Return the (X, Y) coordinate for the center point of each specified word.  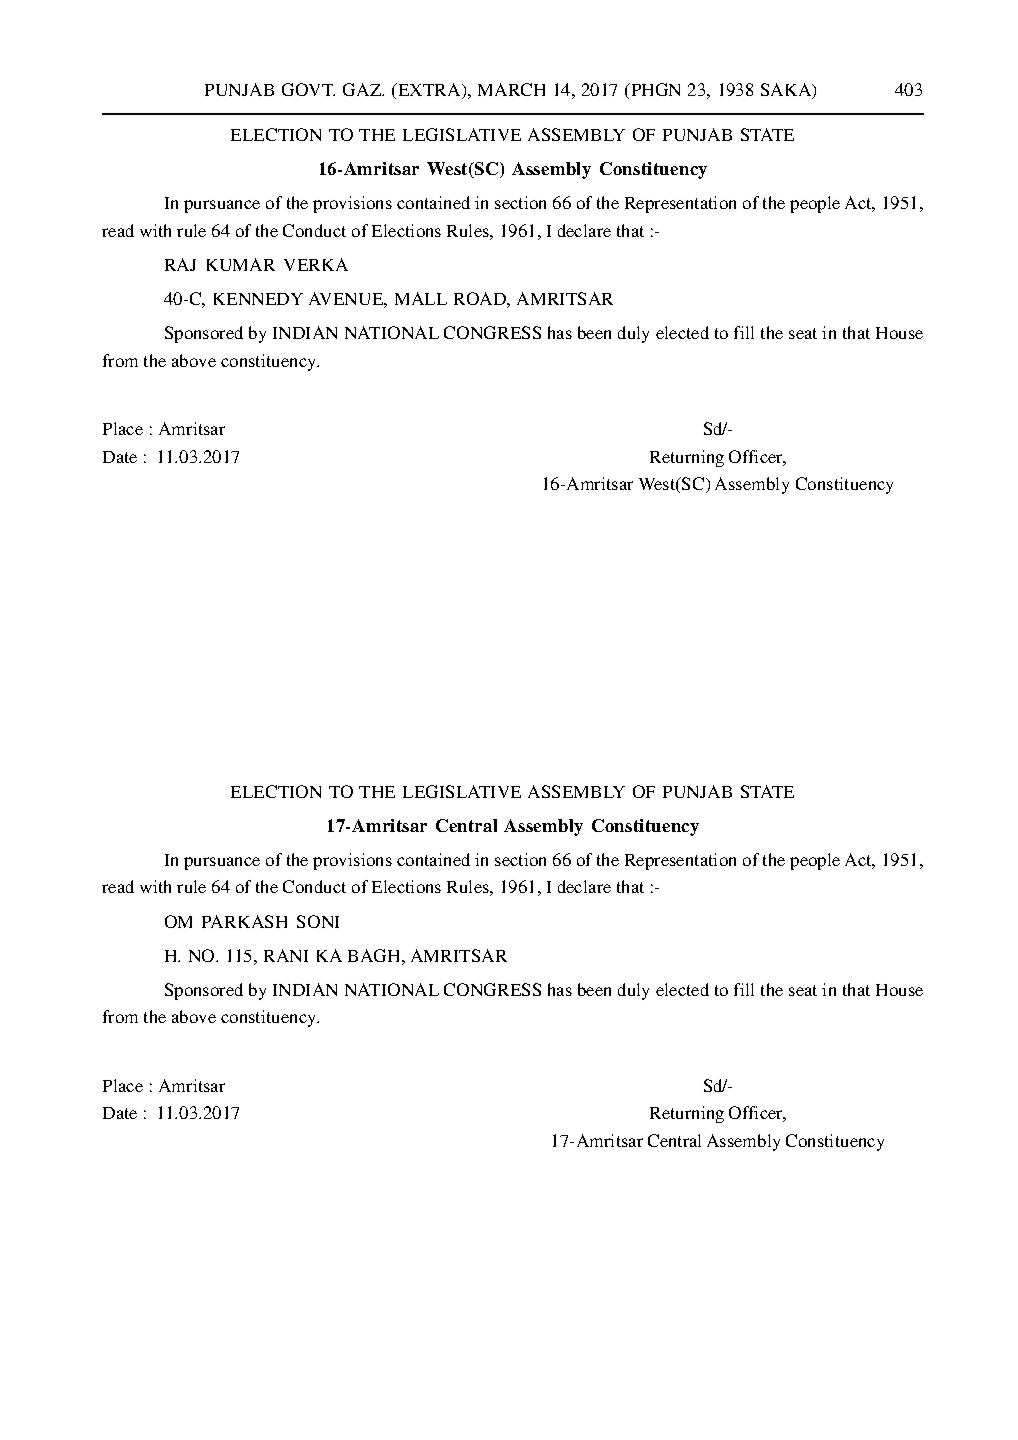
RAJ (180, 264)
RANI (286, 955)
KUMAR (241, 264)
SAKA (787, 91)
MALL (421, 298)
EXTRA (429, 91)
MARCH (511, 89)
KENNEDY (258, 299)
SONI (318, 921)
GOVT (308, 89)
